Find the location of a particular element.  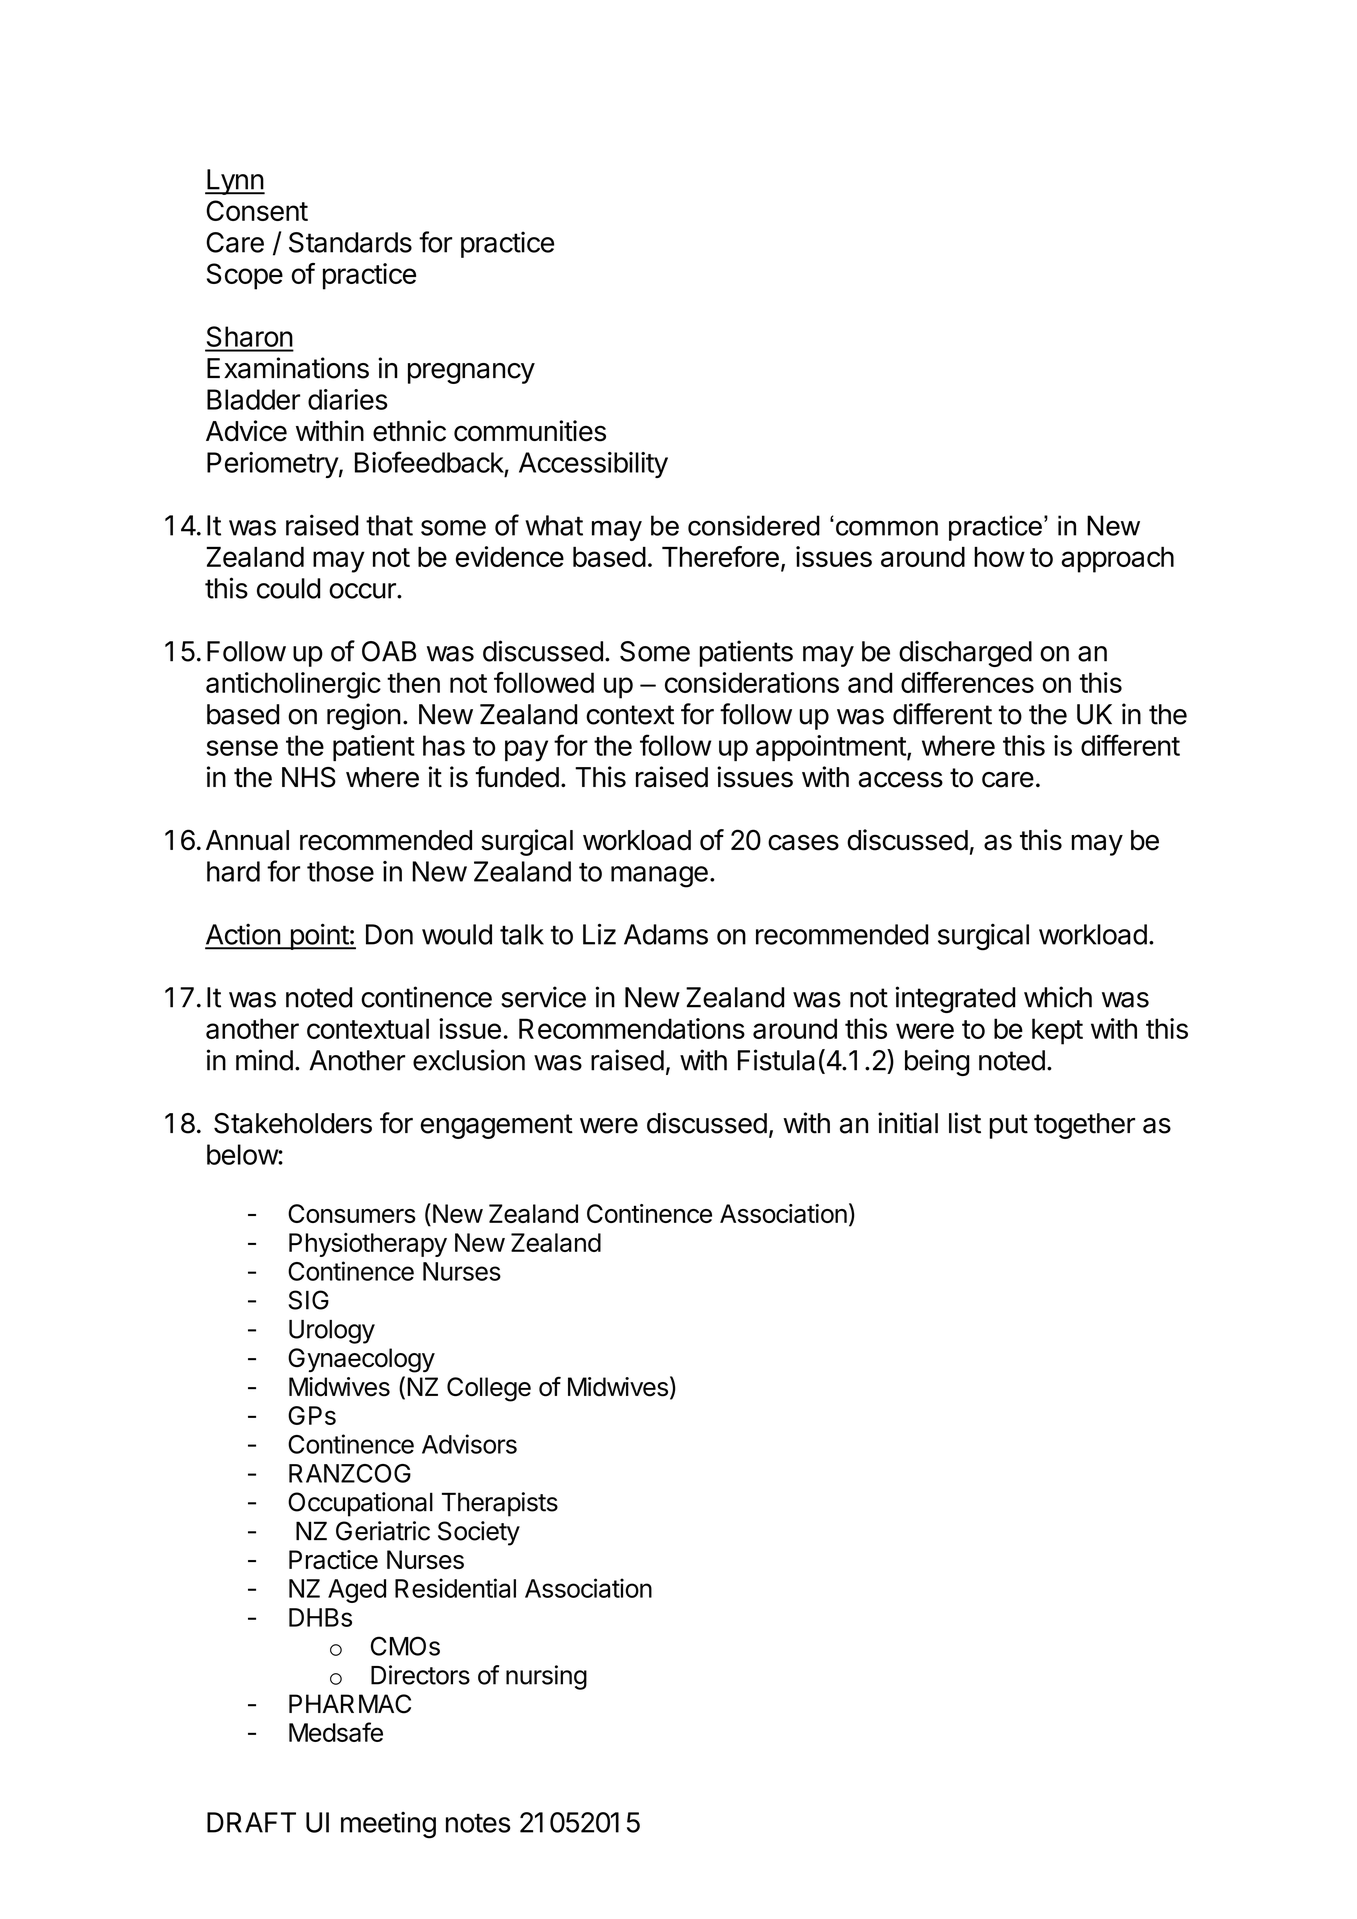

Recommendations is located at coordinates (632, 1028).
